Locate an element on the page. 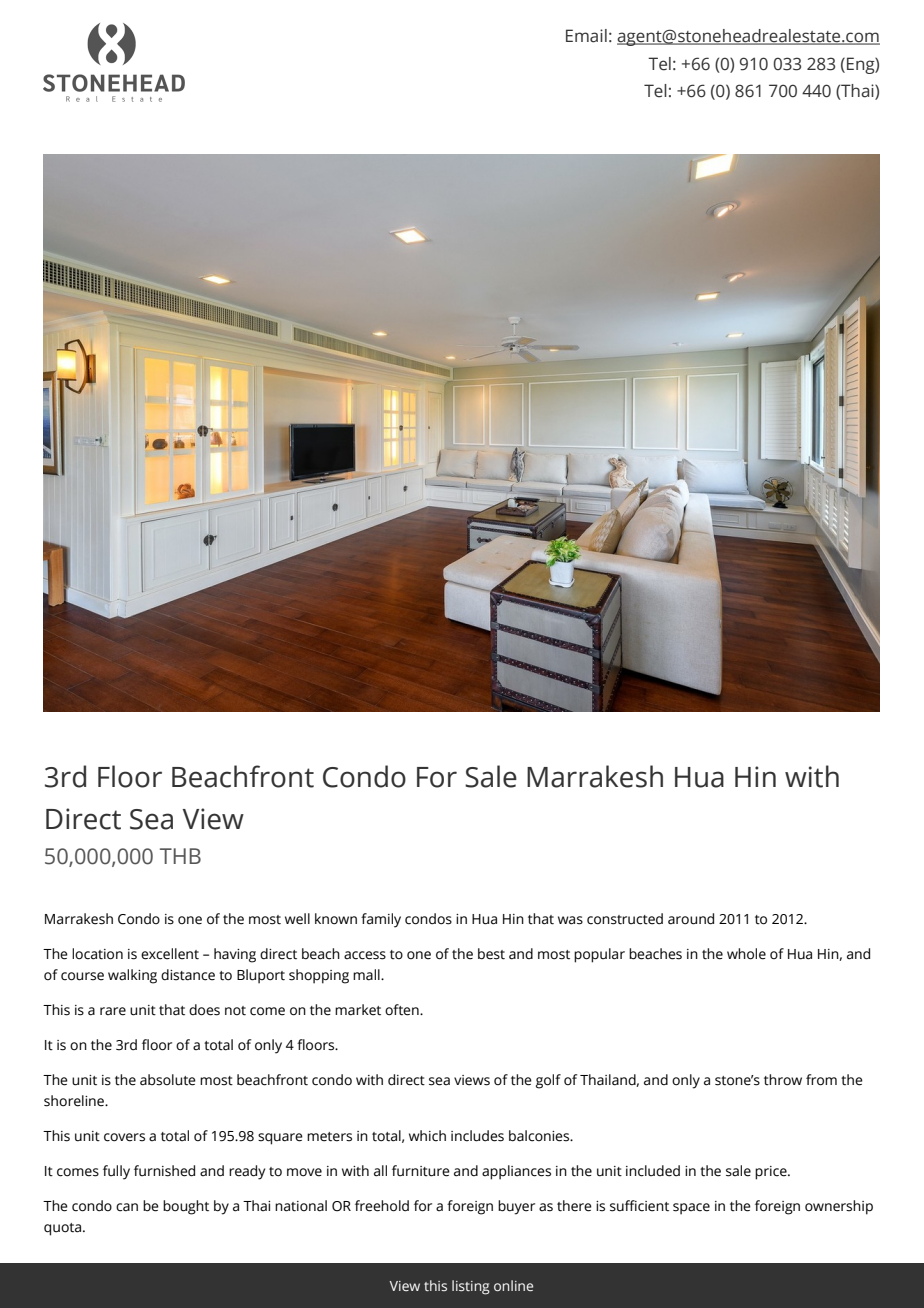 This document has height=1308, width=924. Email is located at coordinates (586, 36).
